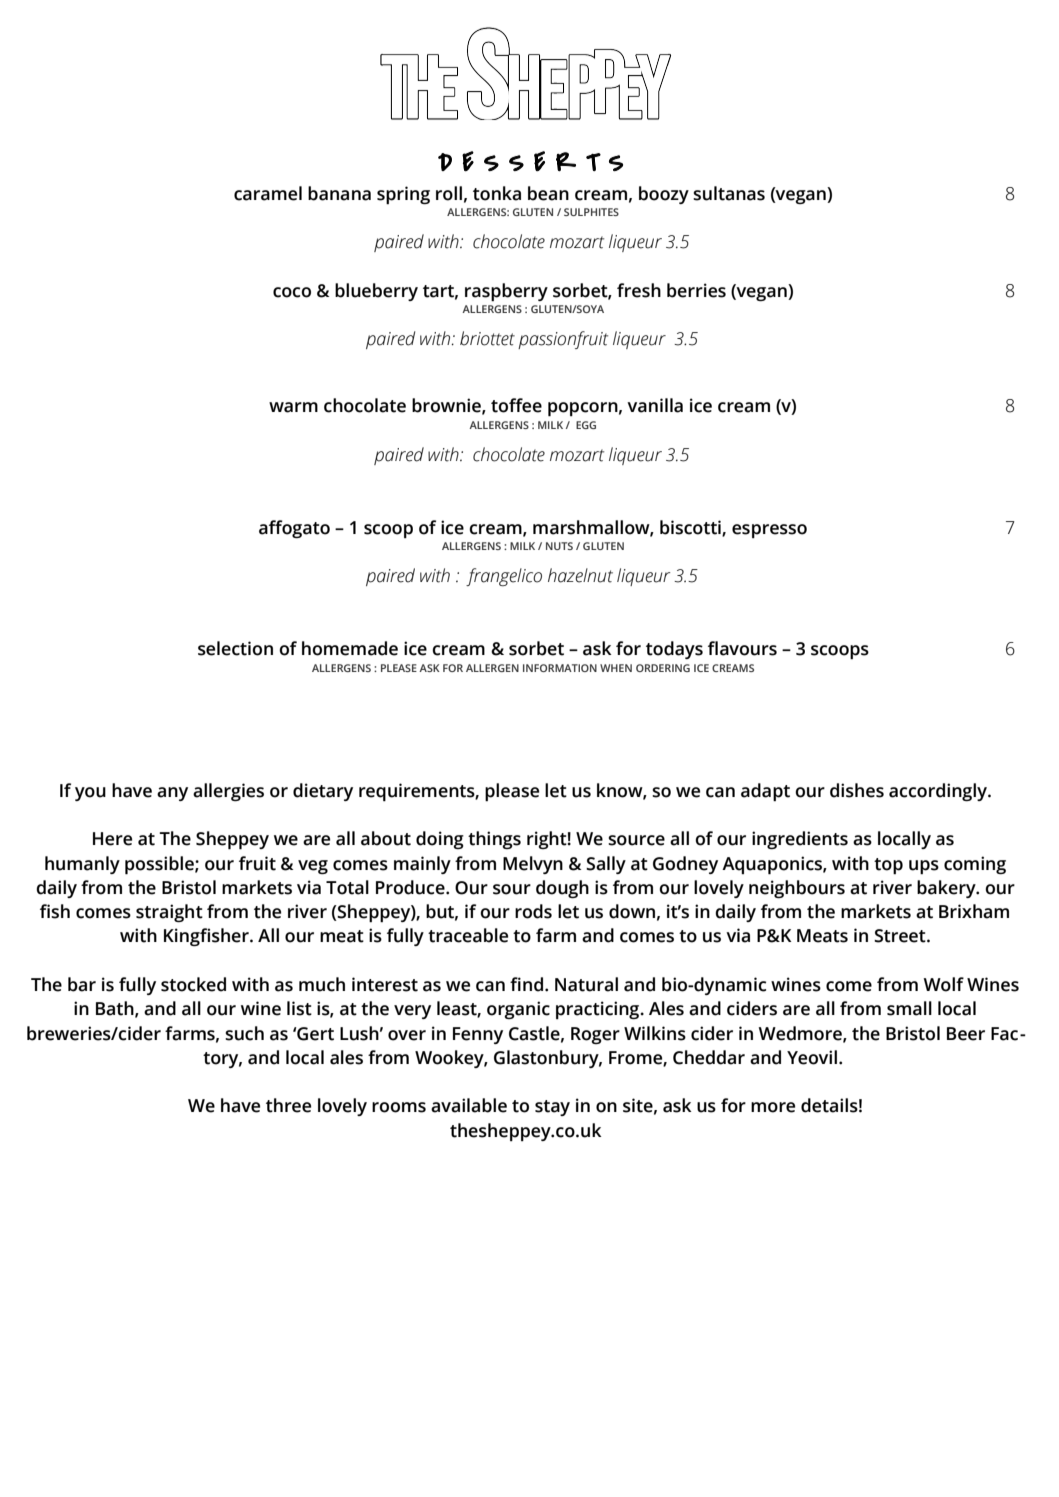 The width and height of the screenshot is (1059, 1497). I want to click on selection, so click(235, 648).
